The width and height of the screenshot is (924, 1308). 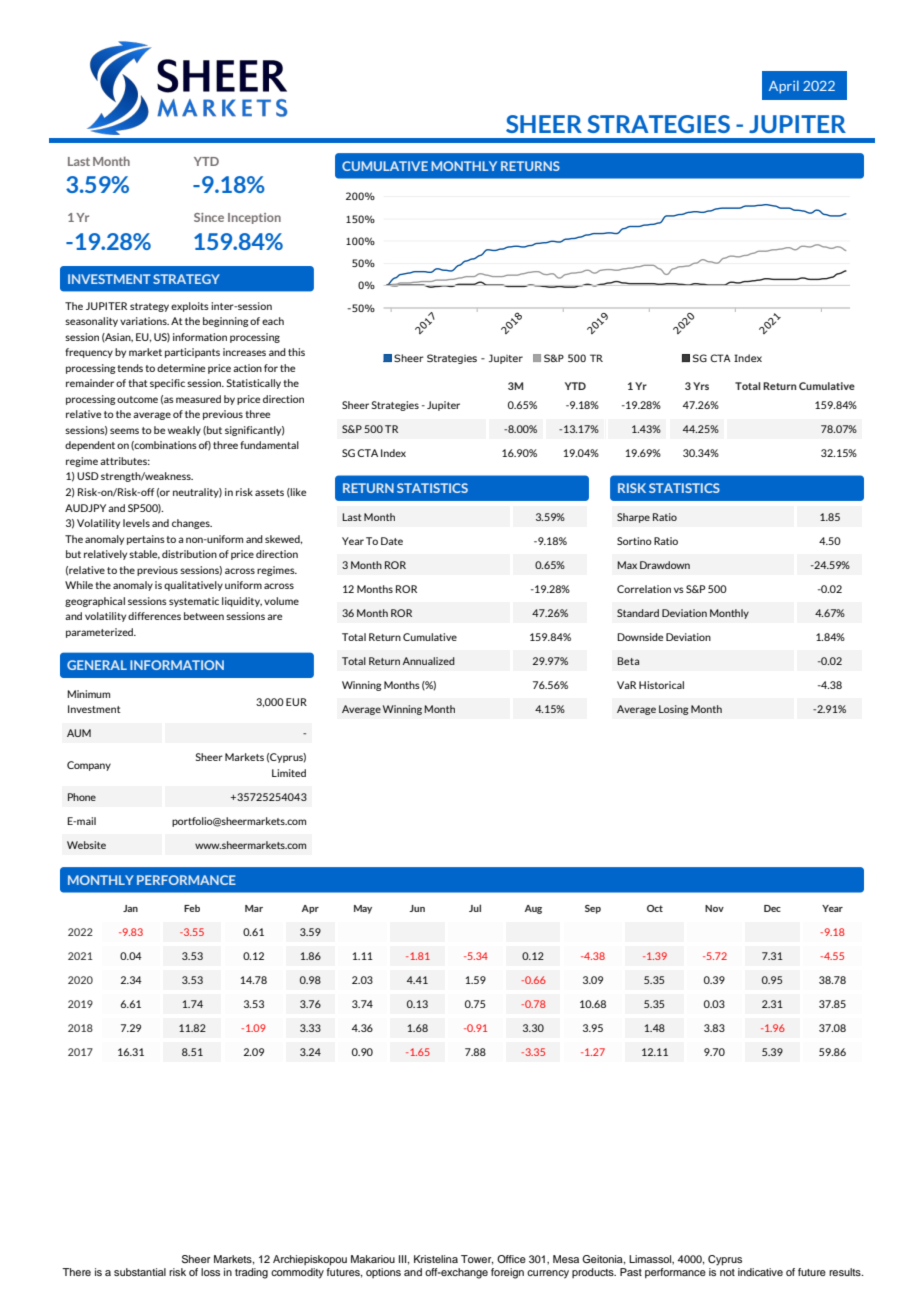 I want to click on GENERAL, so click(x=97, y=665).
